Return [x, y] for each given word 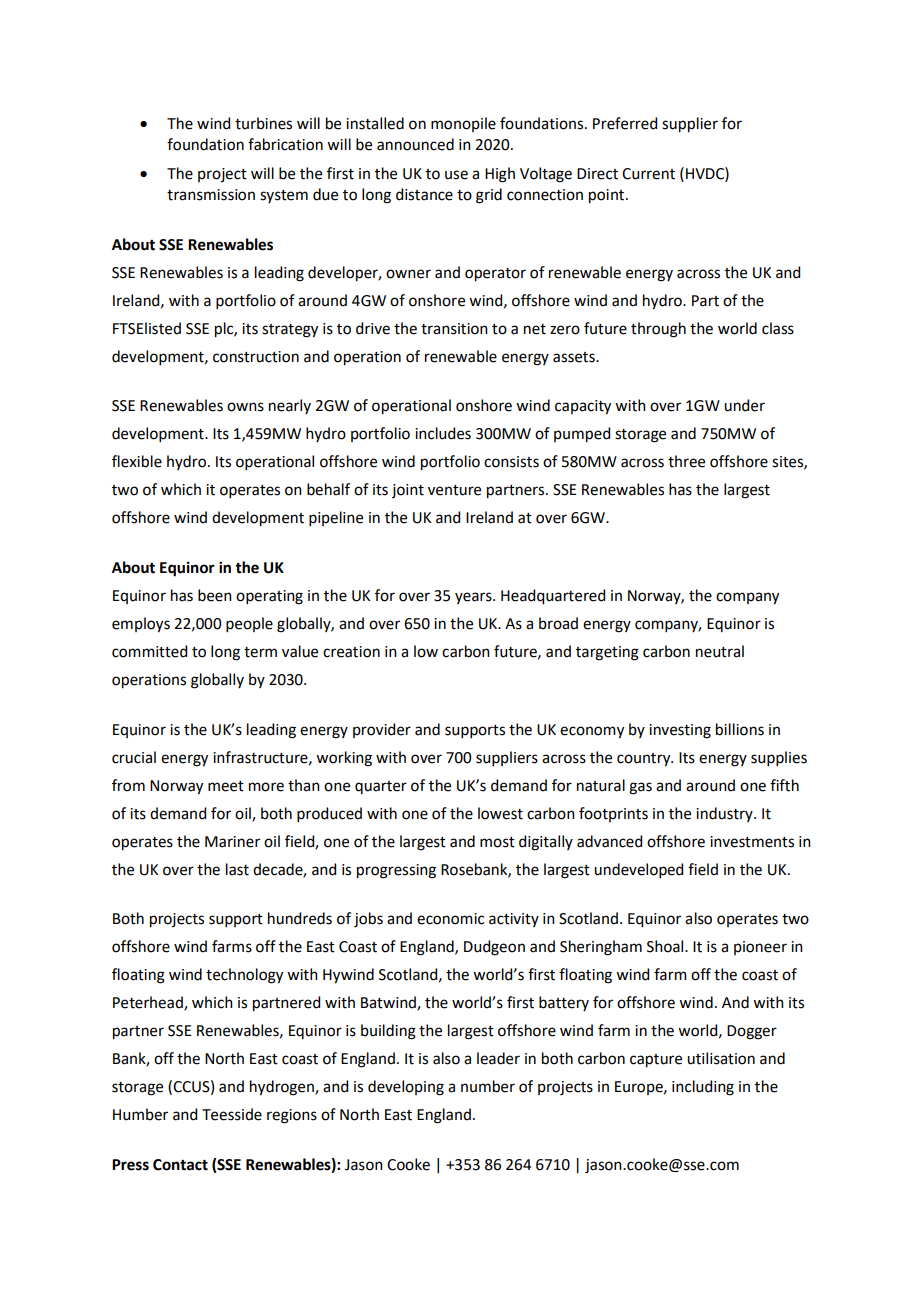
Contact [180, 1165]
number [488, 1086]
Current [648, 174]
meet [226, 786]
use [456, 175]
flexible [137, 461]
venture [454, 490]
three [686, 461]
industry [725, 814]
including [703, 1088]
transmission [211, 195]
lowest [500, 813]
